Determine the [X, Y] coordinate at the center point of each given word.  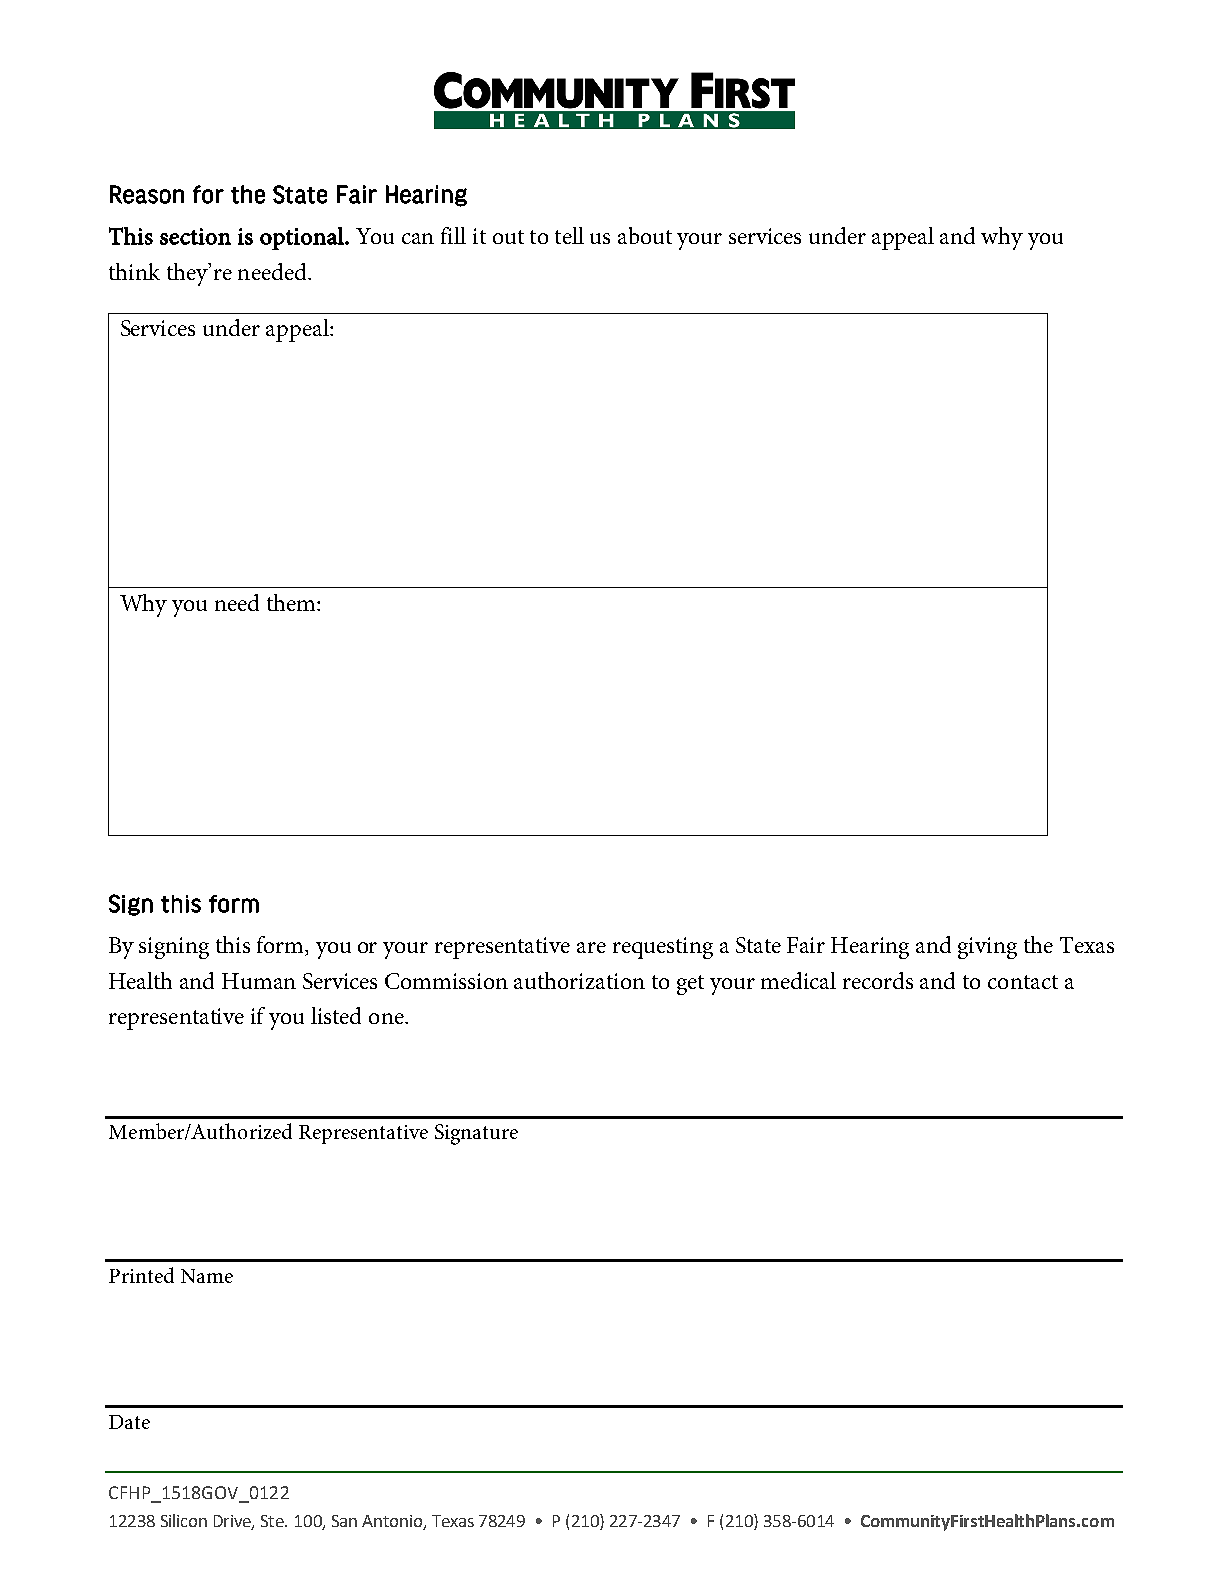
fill [453, 235]
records [878, 980]
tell [569, 235]
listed [336, 1015]
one [387, 1018]
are [591, 947]
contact [1023, 982]
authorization [579, 980]
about [645, 235]
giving [987, 948]
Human [259, 981]
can [418, 238]
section [195, 236]
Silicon [184, 1520]
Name [207, 1276]
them [292, 602]
